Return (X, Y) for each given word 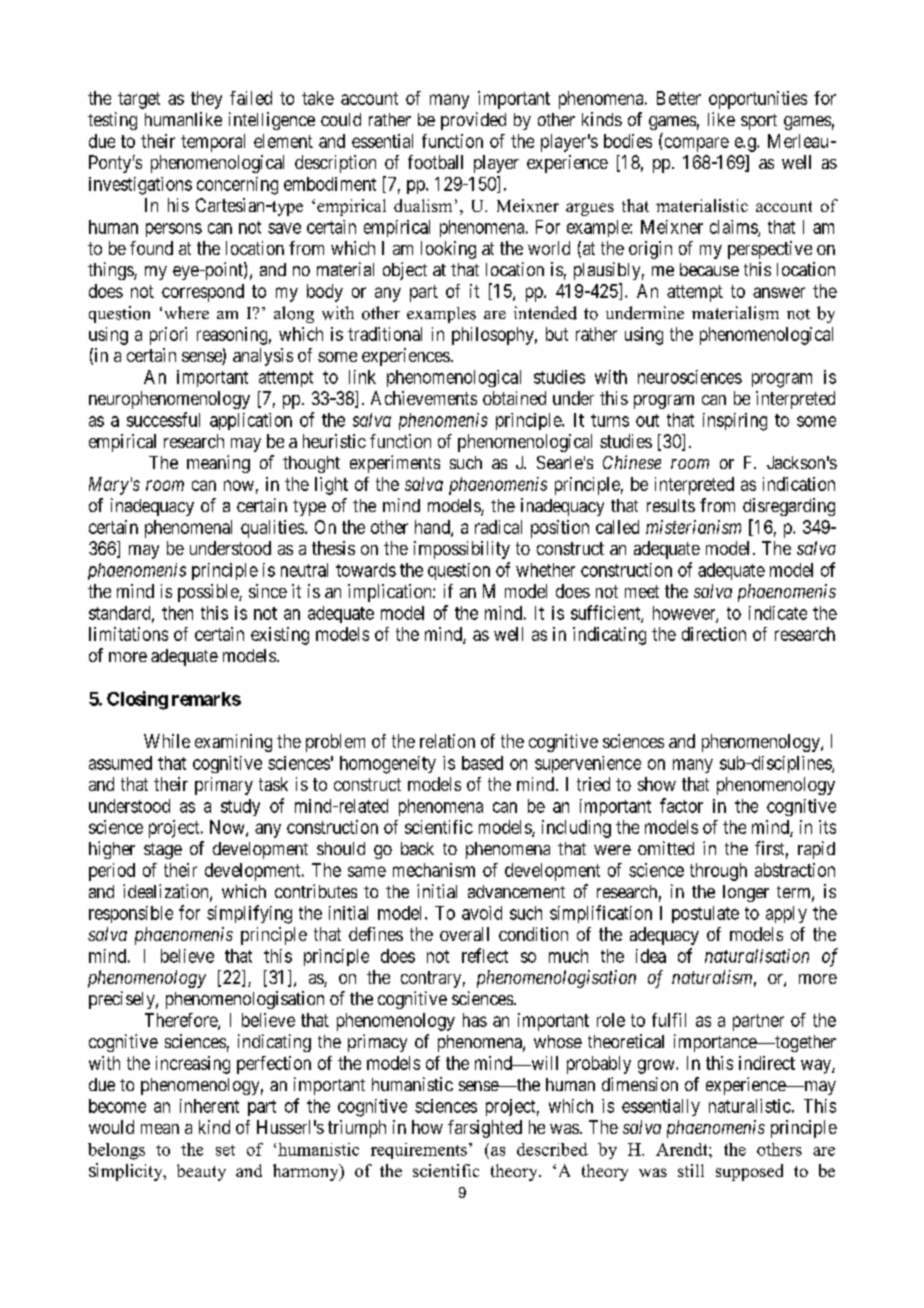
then (177, 613)
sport (759, 122)
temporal (213, 143)
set (225, 1150)
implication (391, 593)
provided (473, 121)
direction (714, 634)
